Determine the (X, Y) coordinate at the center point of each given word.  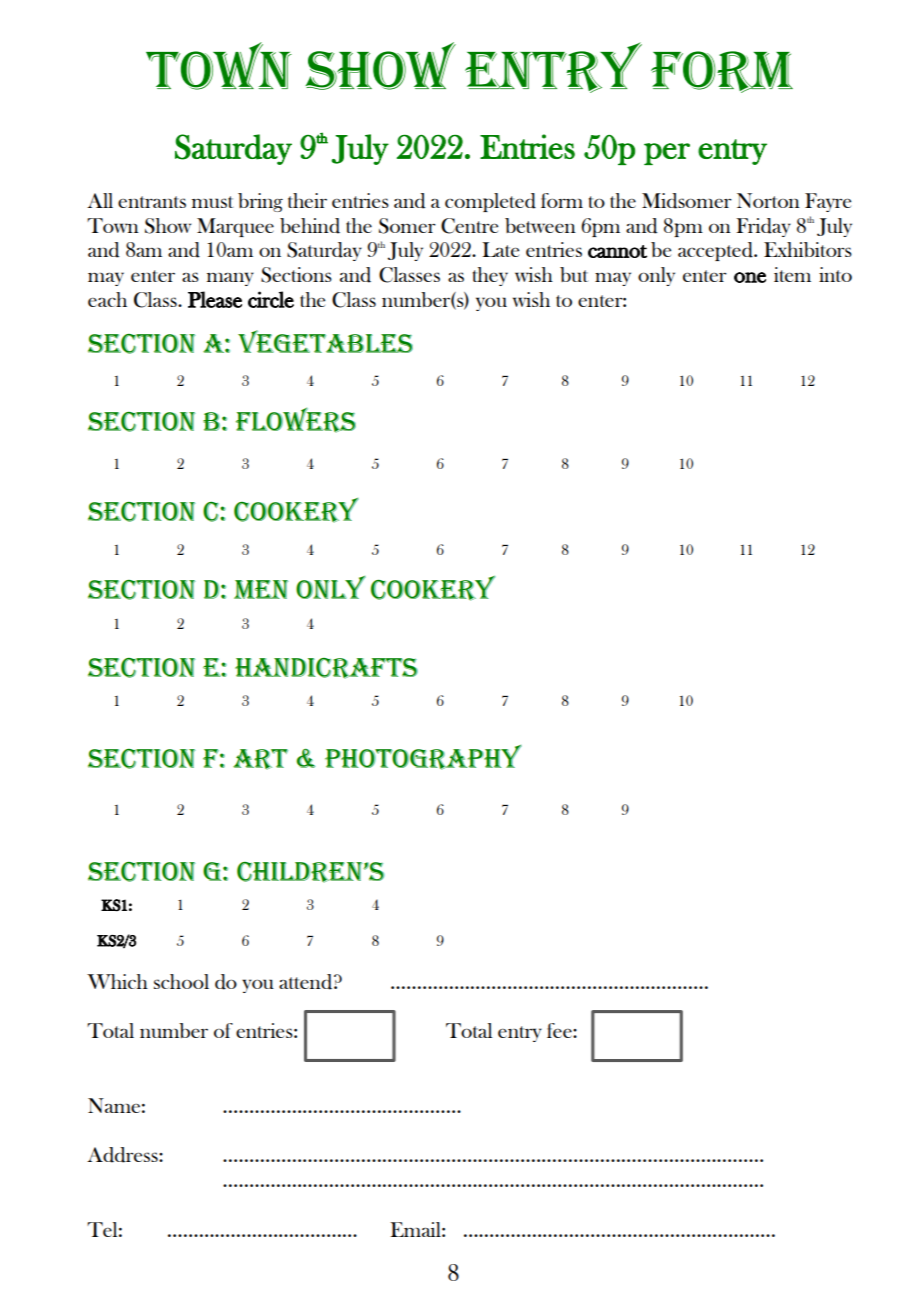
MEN (261, 589)
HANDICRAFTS (326, 668)
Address (123, 1155)
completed (490, 202)
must (212, 202)
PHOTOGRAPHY (423, 757)
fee (560, 1030)
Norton (768, 200)
